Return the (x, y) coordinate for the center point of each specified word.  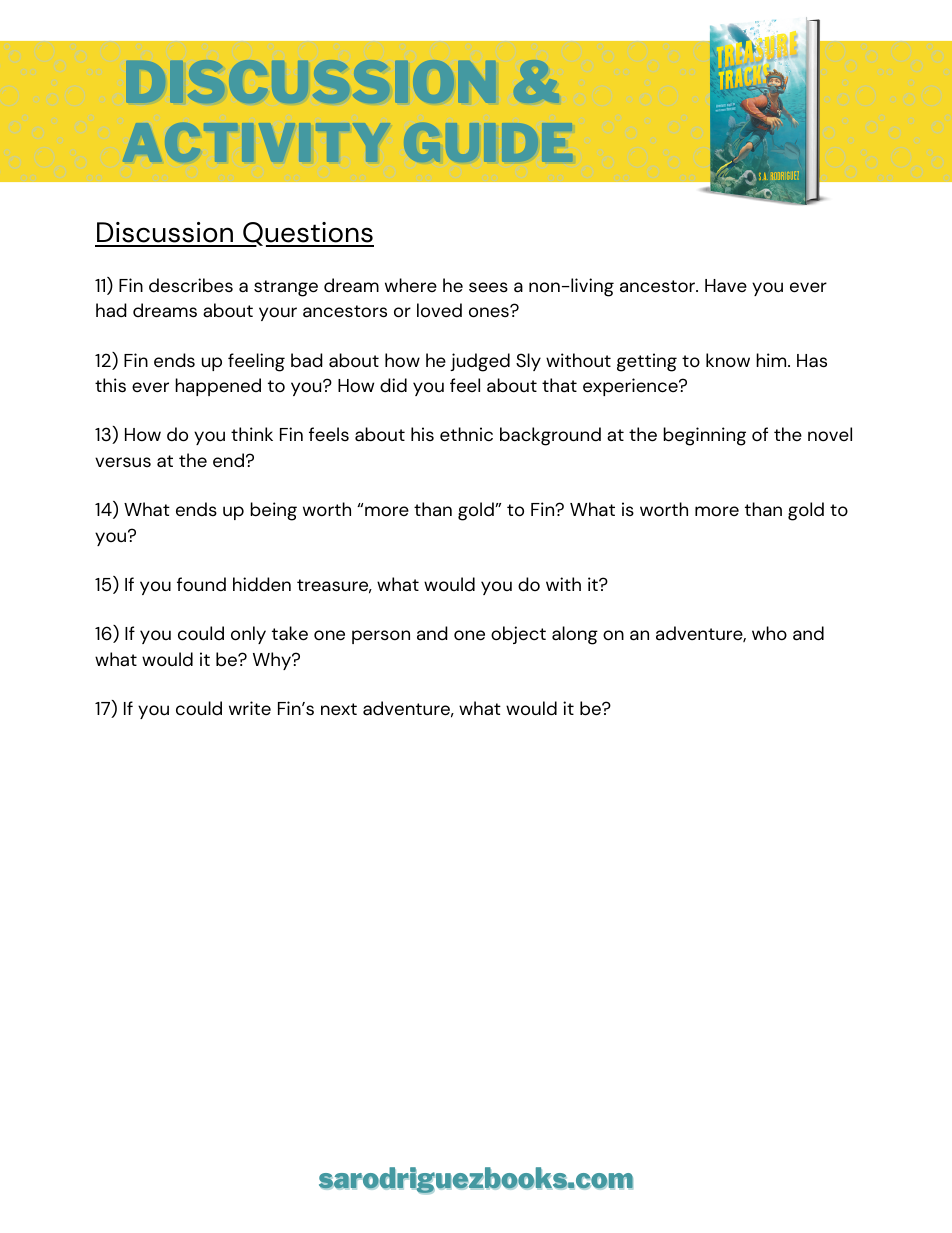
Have (726, 286)
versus (123, 462)
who (769, 633)
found (201, 584)
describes (191, 285)
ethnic (466, 434)
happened (218, 387)
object (518, 635)
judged (480, 362)
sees (488, 287)
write (250, 708)
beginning (704, 436)
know (728, 360)
